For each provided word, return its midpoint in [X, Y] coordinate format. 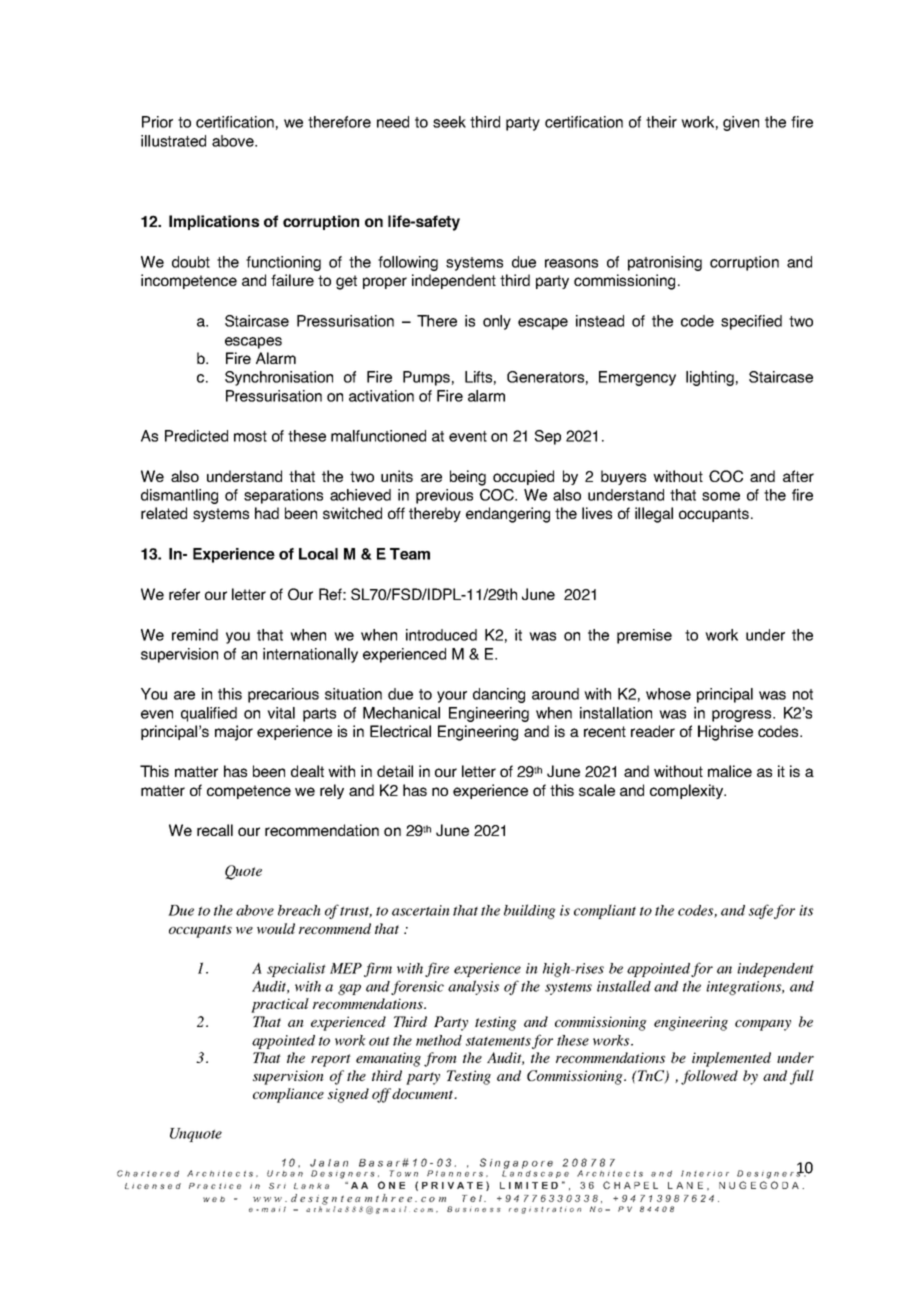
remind [195, 635]
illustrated [173, 141]
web [214, 1199]
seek [449, 122]
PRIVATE [452, 1185]
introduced [441, 635]
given [741, 123]
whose [668, 694]
